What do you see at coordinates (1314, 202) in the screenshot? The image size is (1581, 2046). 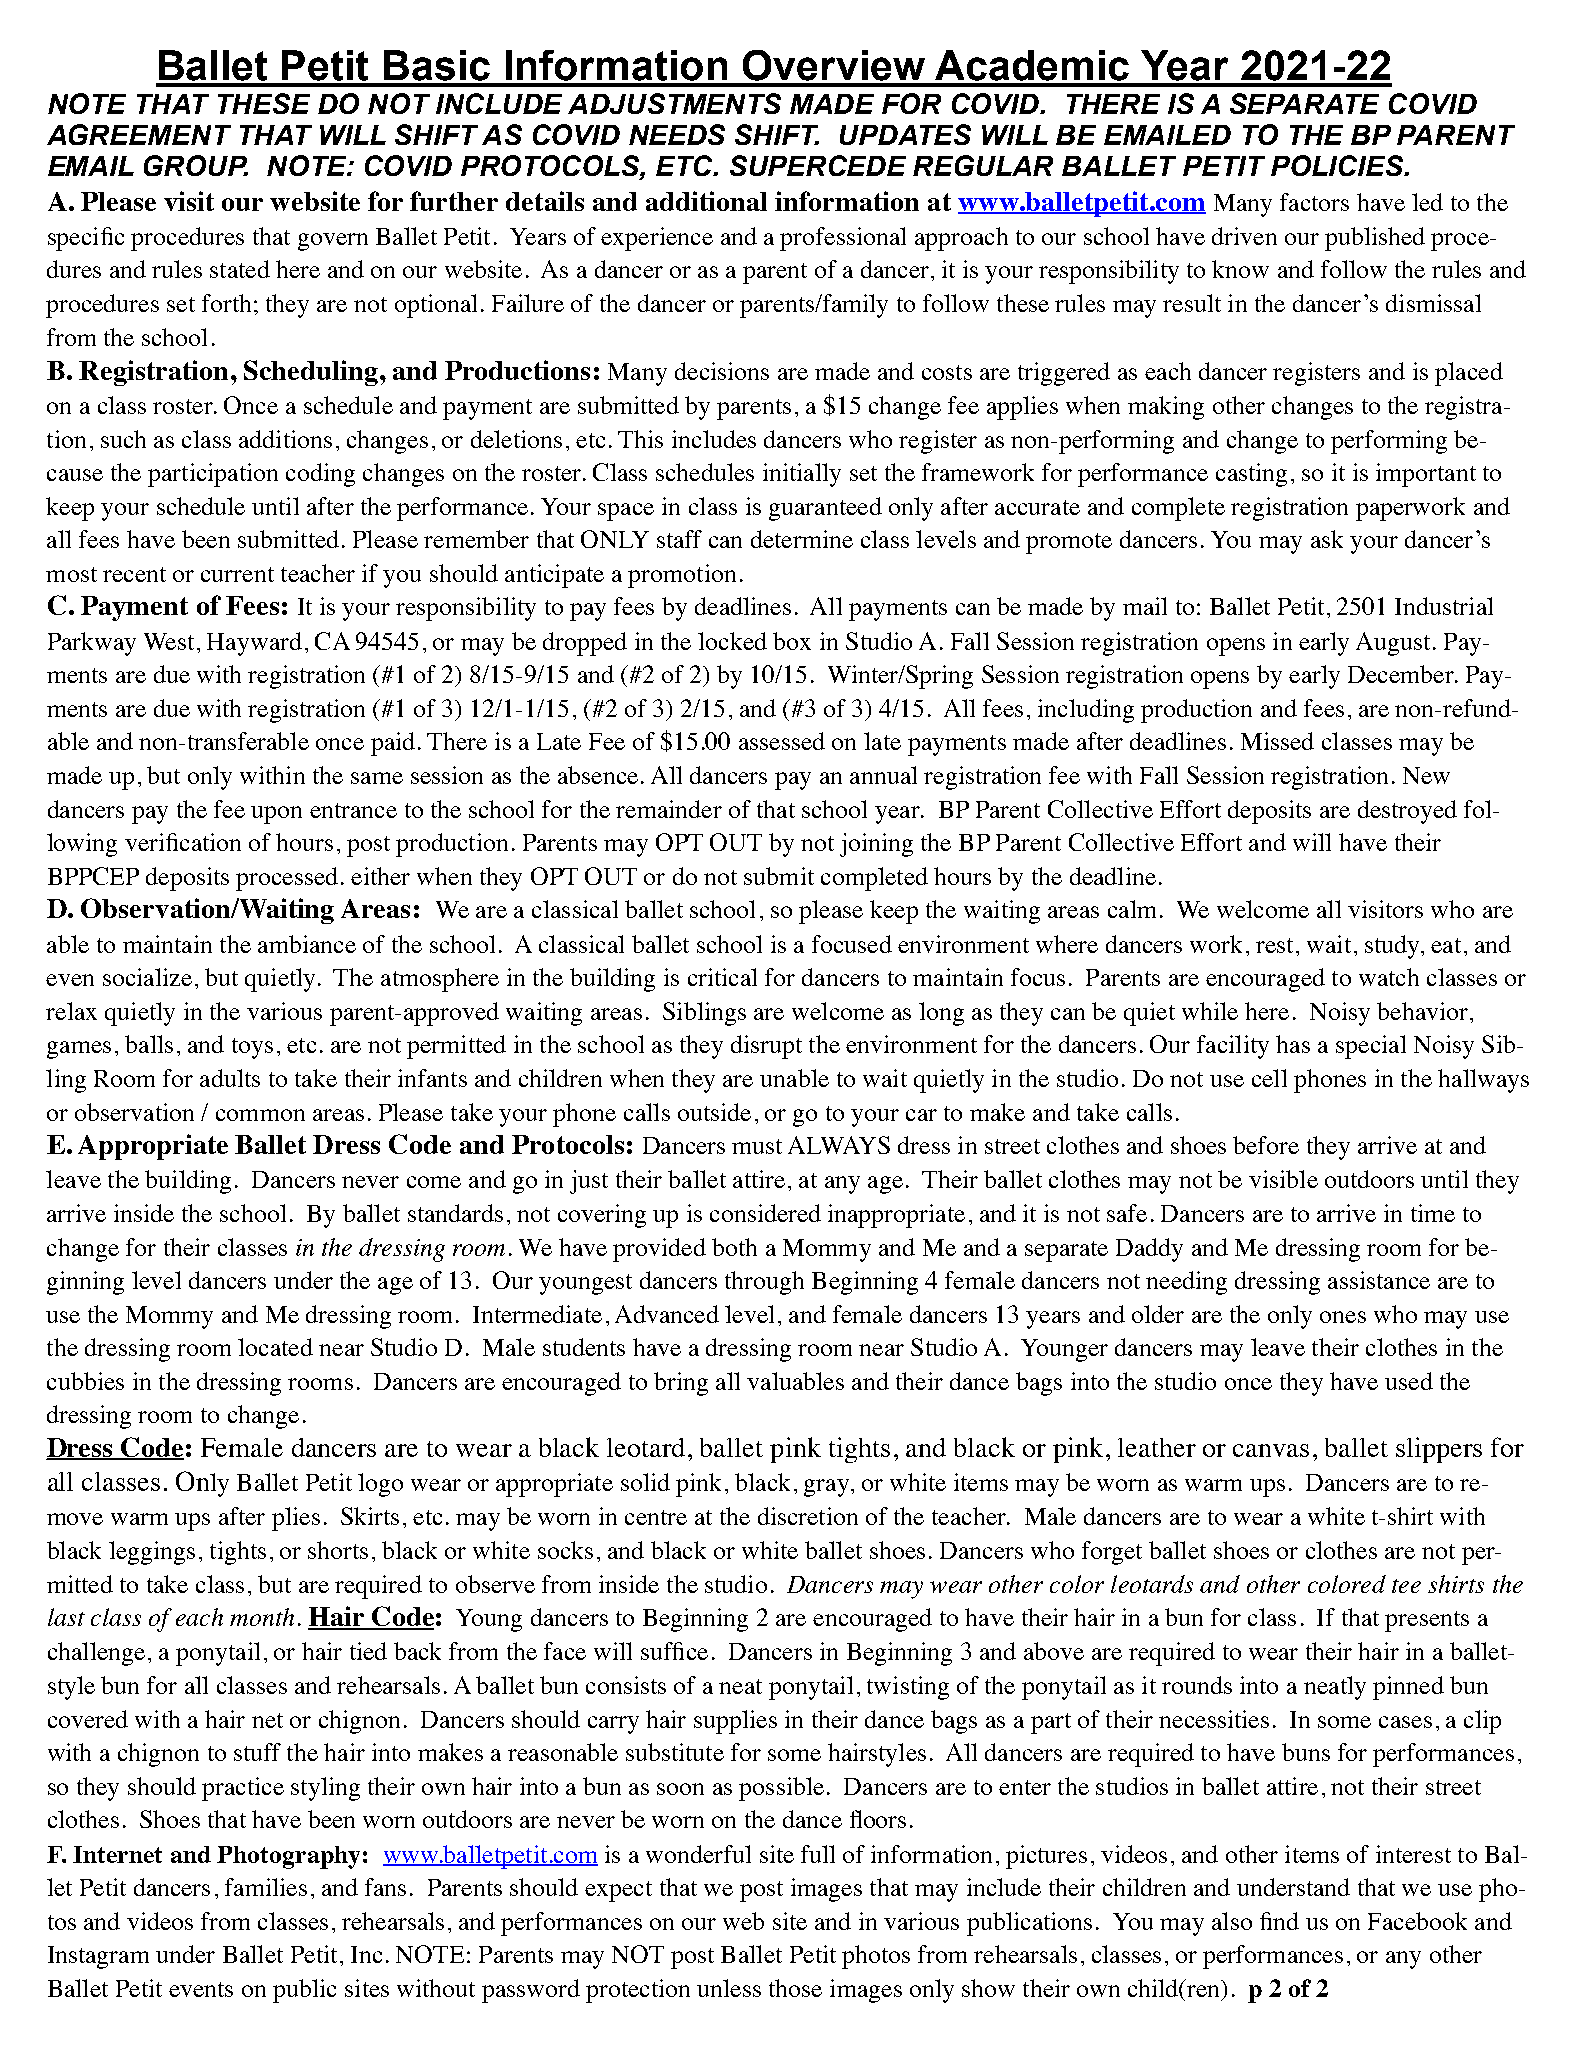 I see `factors` at bounding box center [1314, 202].
